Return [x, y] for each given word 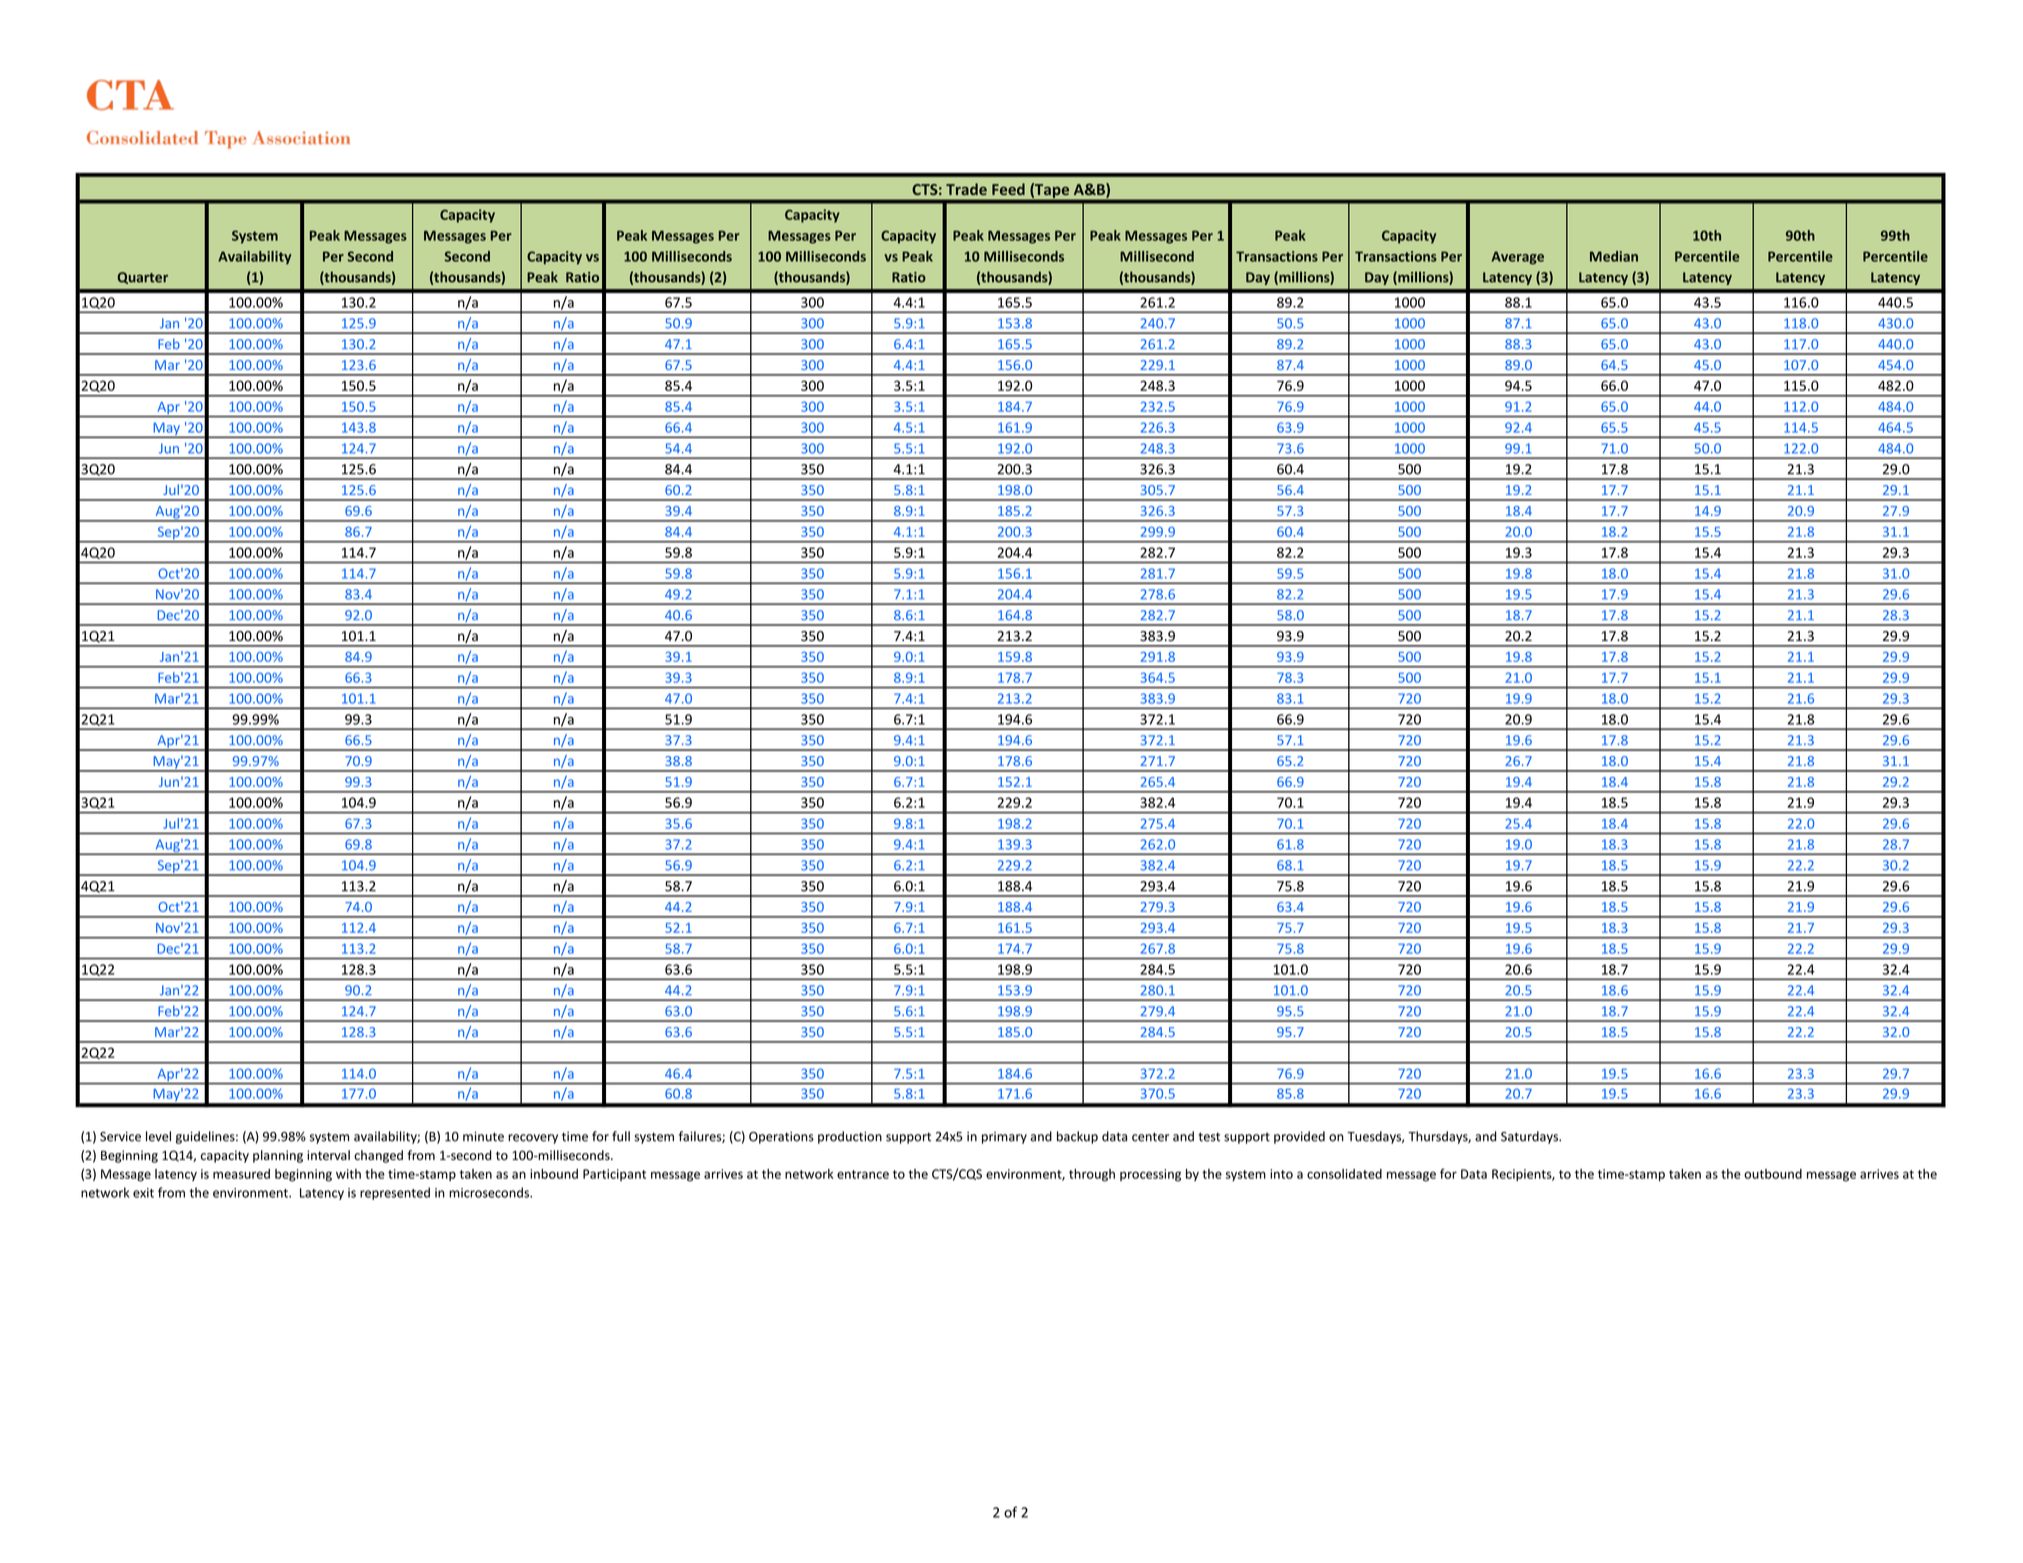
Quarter [142, 278]
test [1209, 1137]
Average [1517, 258]
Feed [1008, 189]
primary [1004, 1138]
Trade [966, 189]
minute [483, 1136]
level [158, 1136]
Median [1614, 256]
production [850, 1137]
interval [328, 1155]
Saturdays [1530, 1137]
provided [1299, 1137]
